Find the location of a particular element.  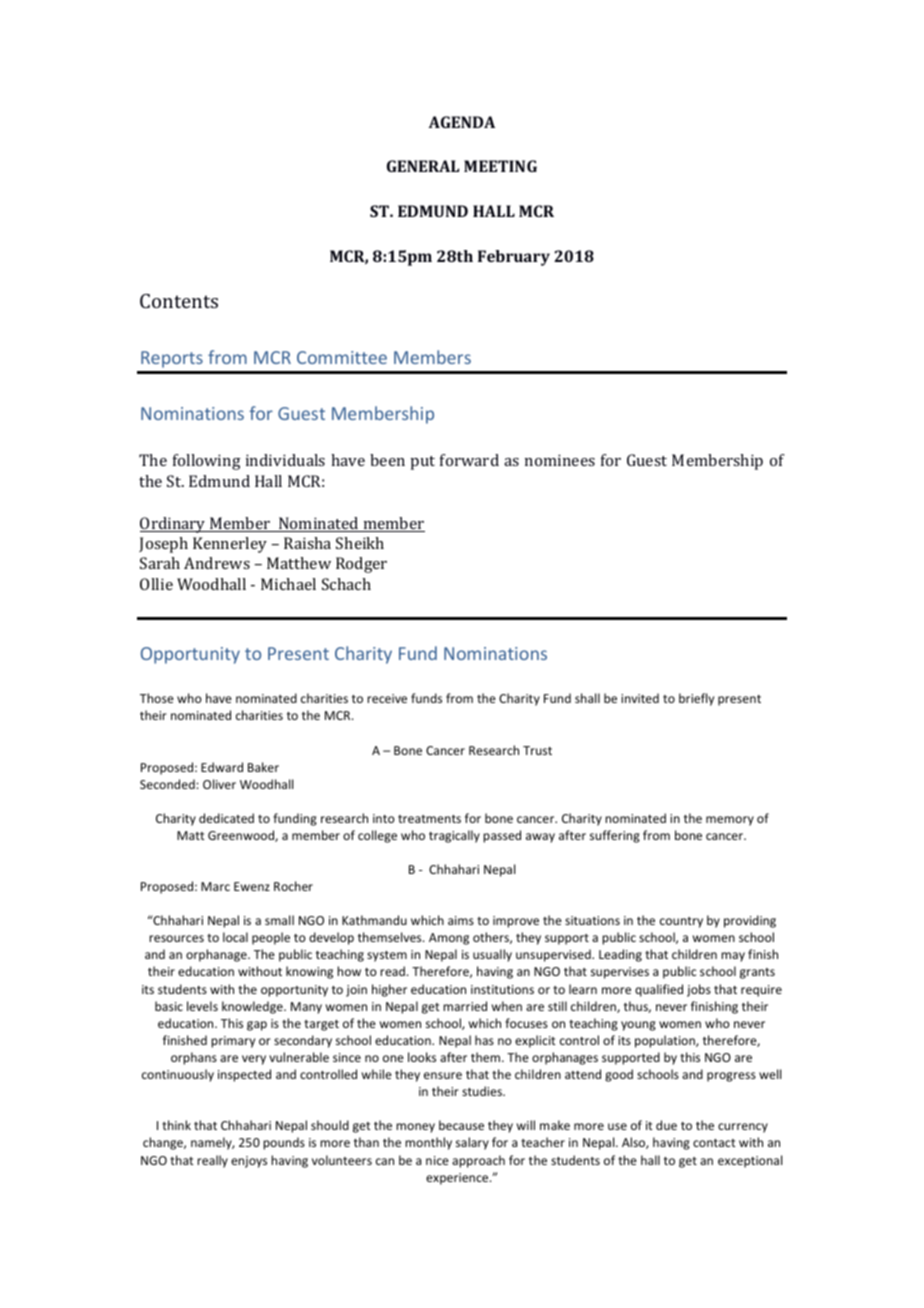

receive is located at coordinates (387, 698).
